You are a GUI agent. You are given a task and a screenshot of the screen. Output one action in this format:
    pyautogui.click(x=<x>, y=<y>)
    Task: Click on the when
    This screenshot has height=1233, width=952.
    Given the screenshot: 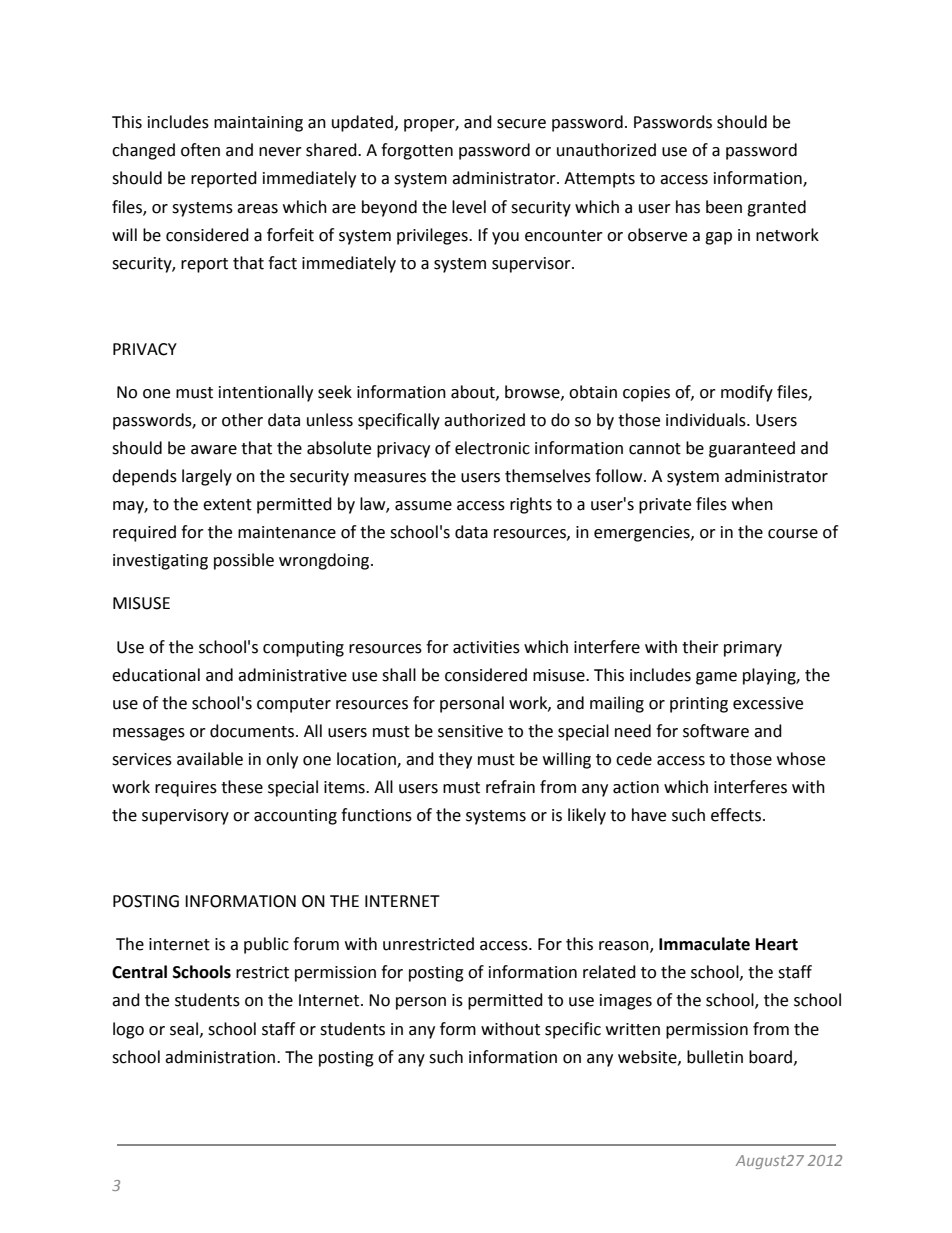 What is the action you would take?
    pyautogui.click(x=752, y=504)
